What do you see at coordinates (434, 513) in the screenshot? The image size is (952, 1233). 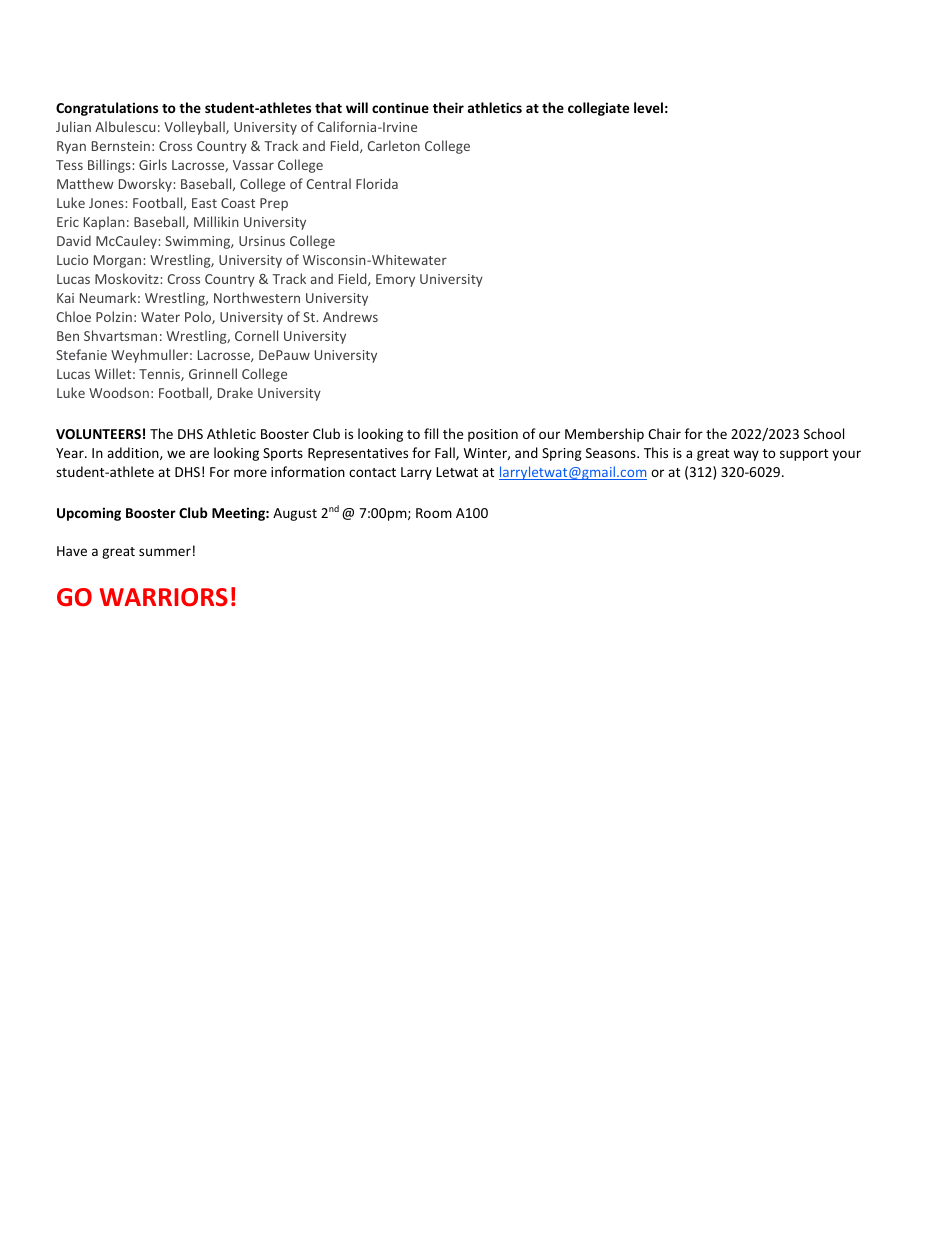 I see `Room` at bounding box center [434, 513].
